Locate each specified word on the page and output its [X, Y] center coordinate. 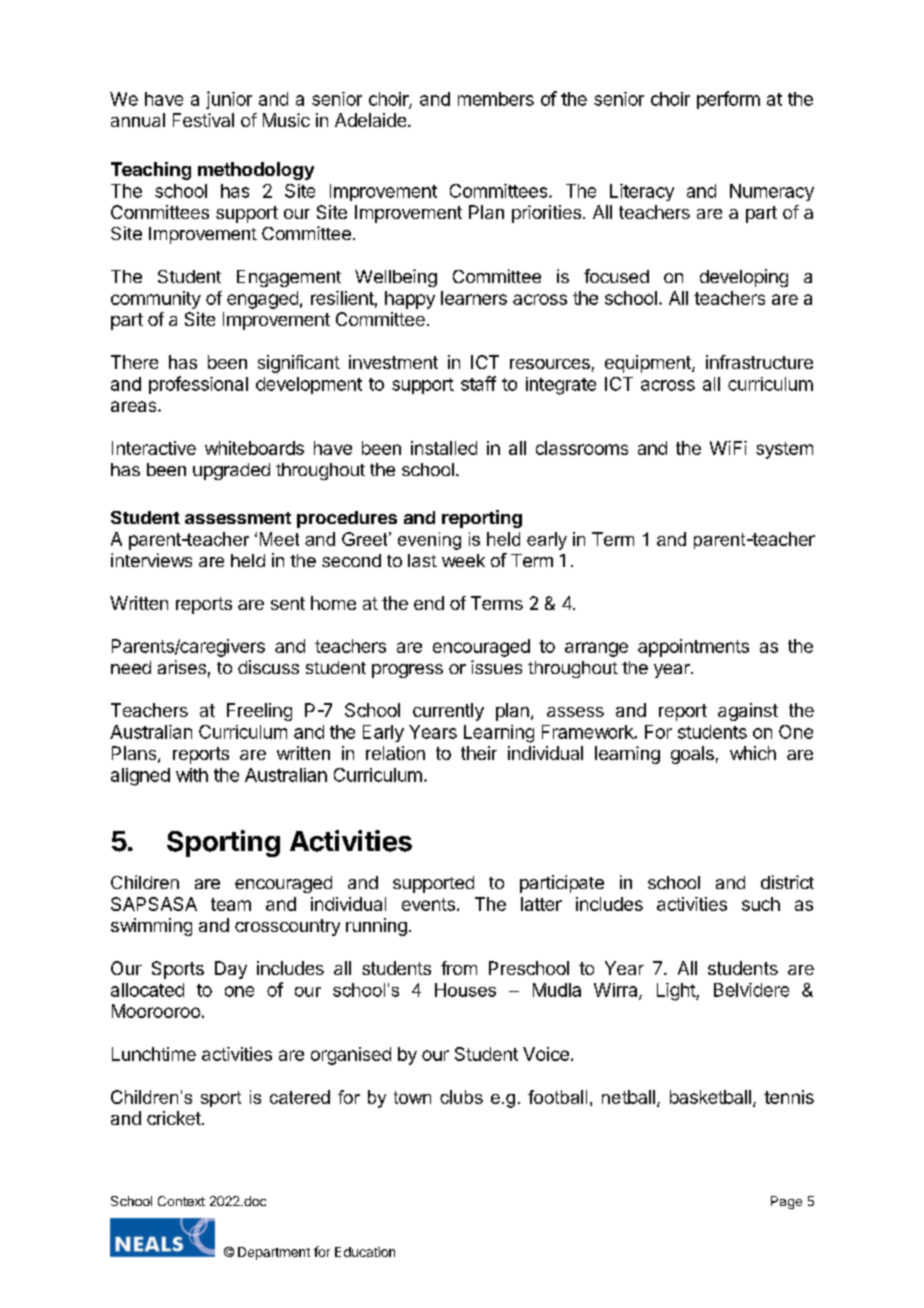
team [231, 904]
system [784, 450]
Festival [203, 120]
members [496, 99]
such [761, 904]
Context [181, 1201]
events [428, 904]
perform [728, 100]
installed [444, 448]
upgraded [231, 471]
